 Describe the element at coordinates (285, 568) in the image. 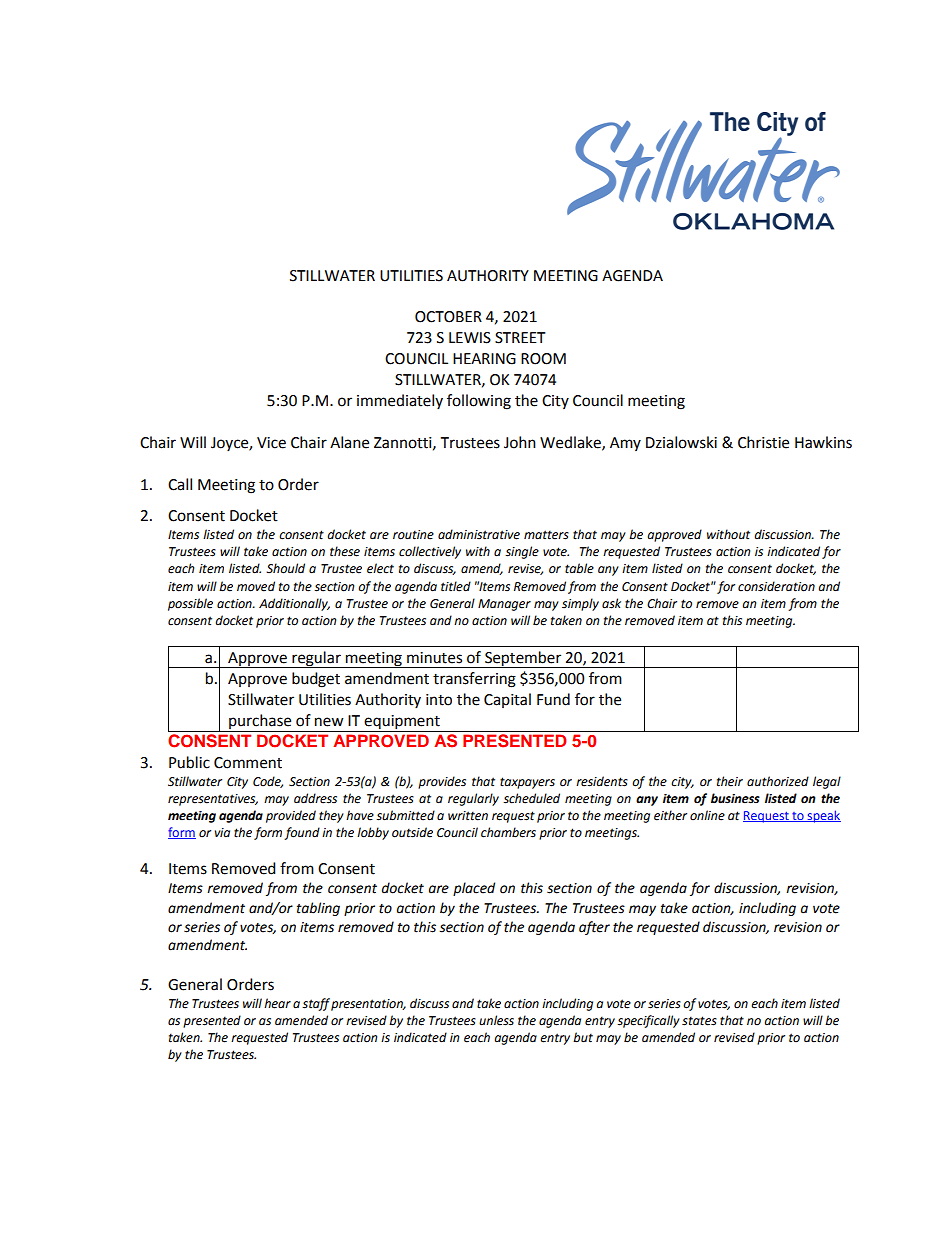

I see `Should` at that location.
